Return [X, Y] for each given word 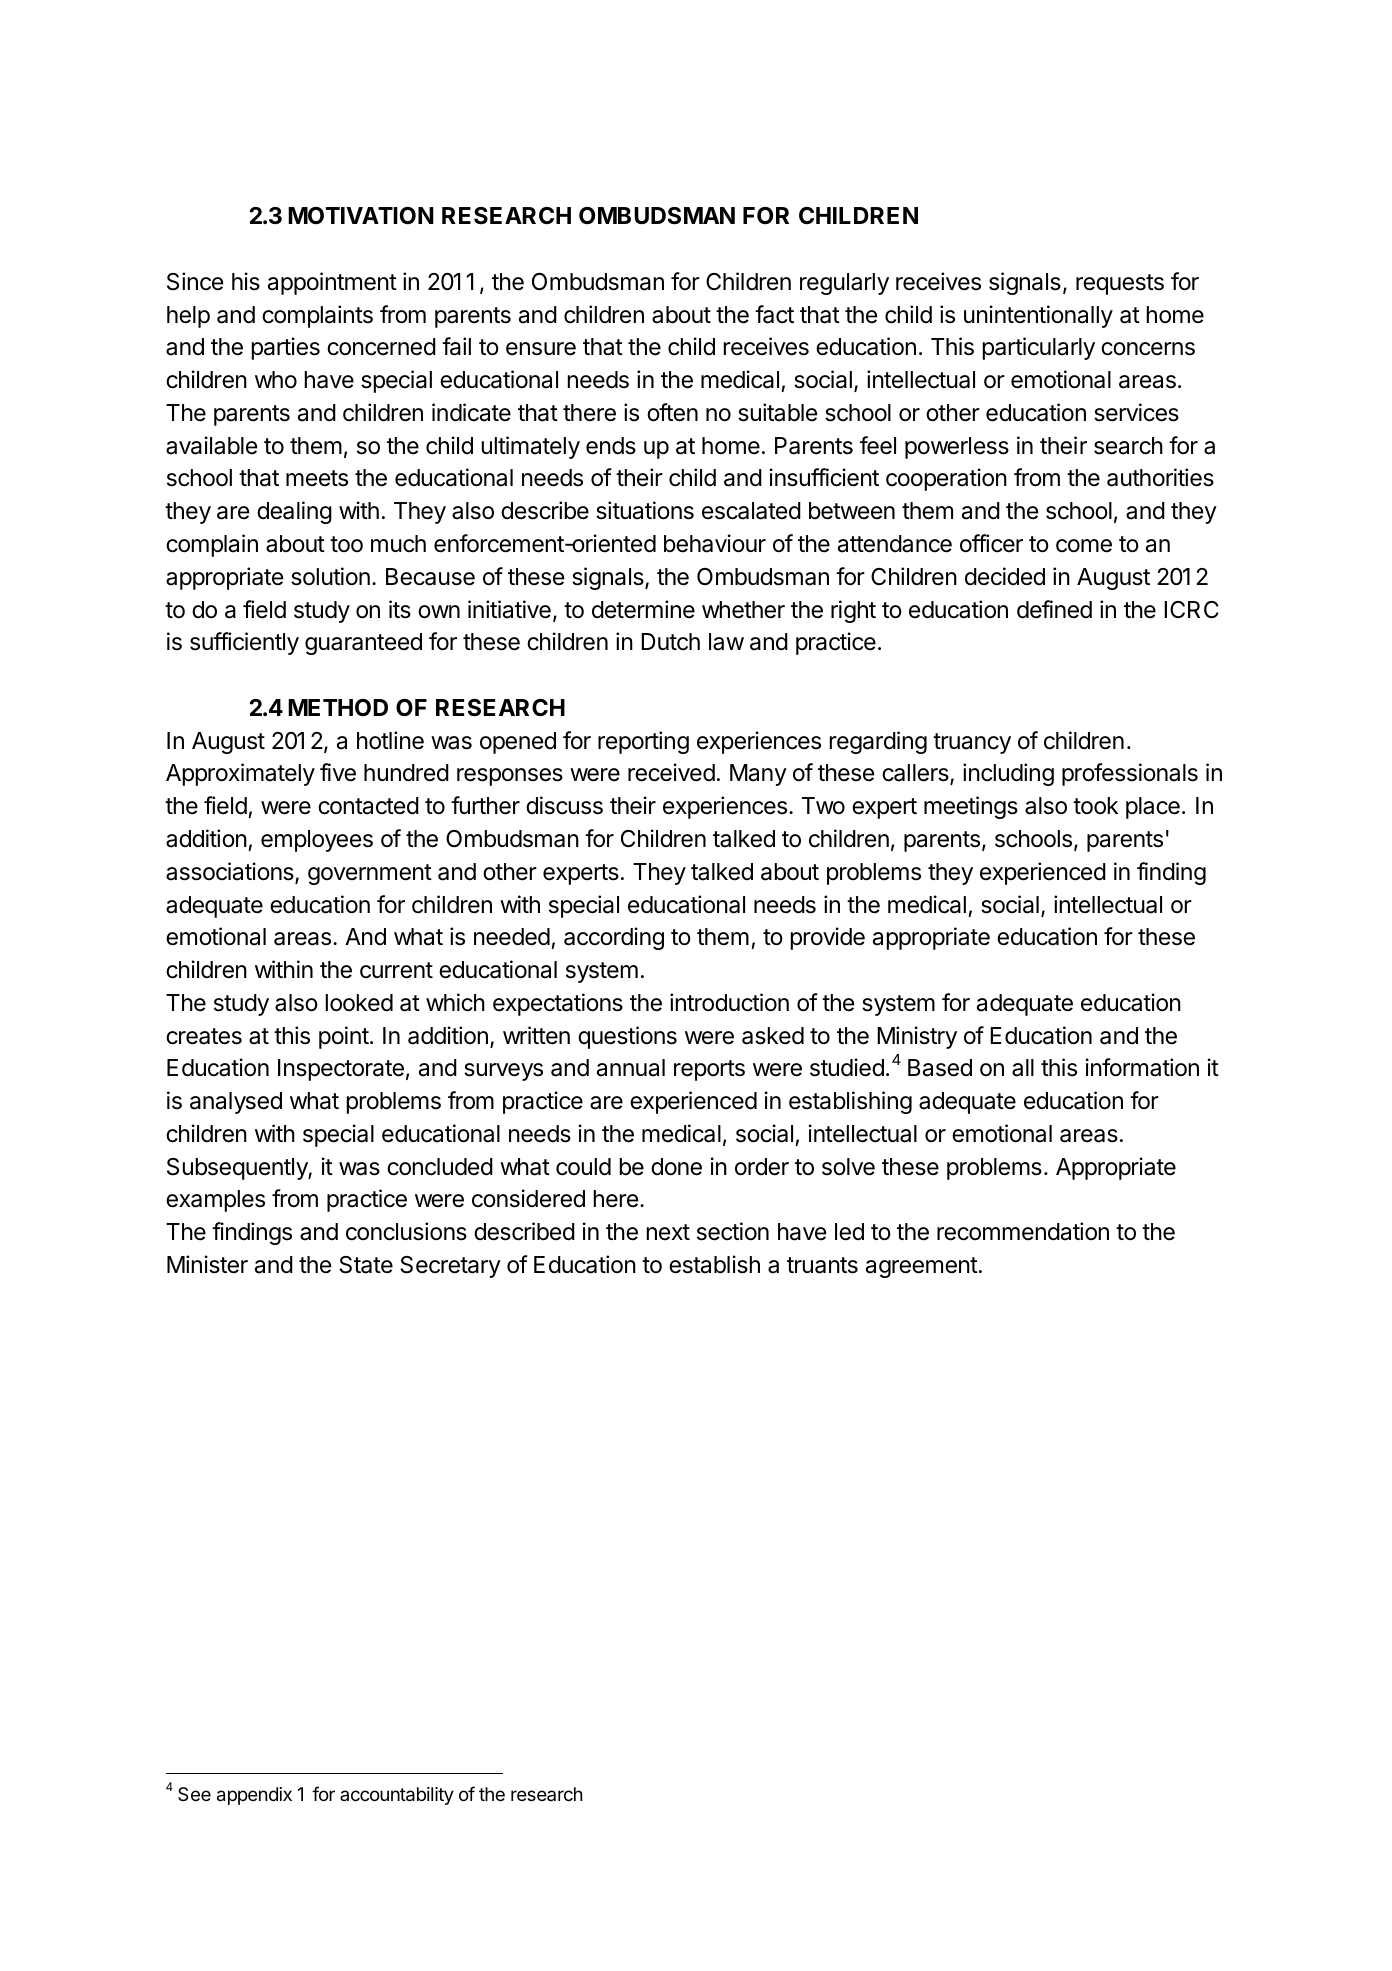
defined [1054, 609]
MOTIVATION [361, 216]
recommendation [1023, 1231]
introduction [729, 1002]
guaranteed [363, 644]
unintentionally [1038, 316]
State [366, 1265]
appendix [254, 1796]
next [668, 1232]
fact [774, 314]
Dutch [670, 642]
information [1142, 1067]
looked [359, 1003]
